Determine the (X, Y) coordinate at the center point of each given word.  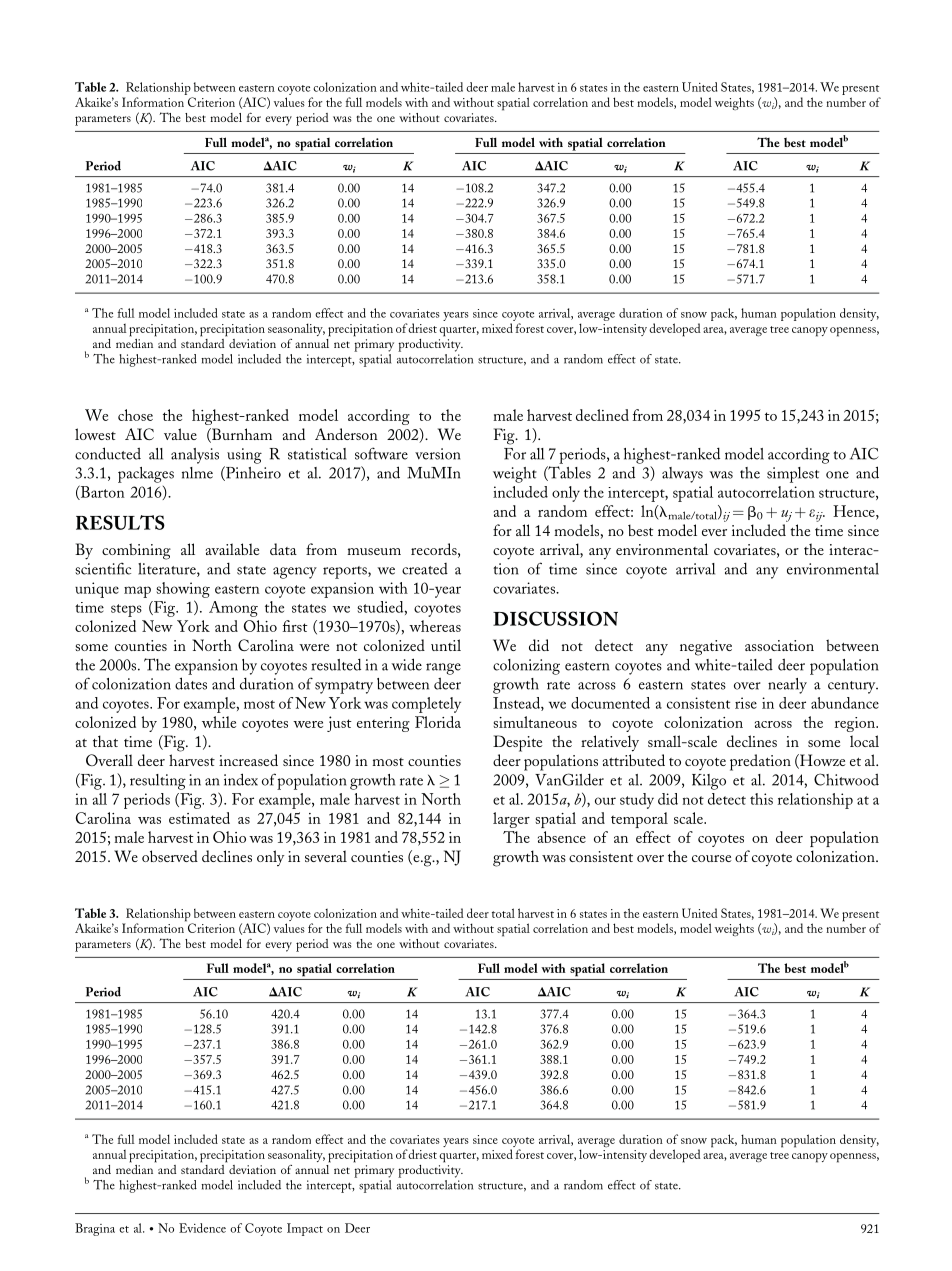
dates (191, 683)
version (437, 454)
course (711, 858)
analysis (195, 456)
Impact (305, 1229)
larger (511, 820)
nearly (787, 686)
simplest (793, 475)
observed (170, 856)
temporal (639, 820)
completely (426, 705)
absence (562, 837)
